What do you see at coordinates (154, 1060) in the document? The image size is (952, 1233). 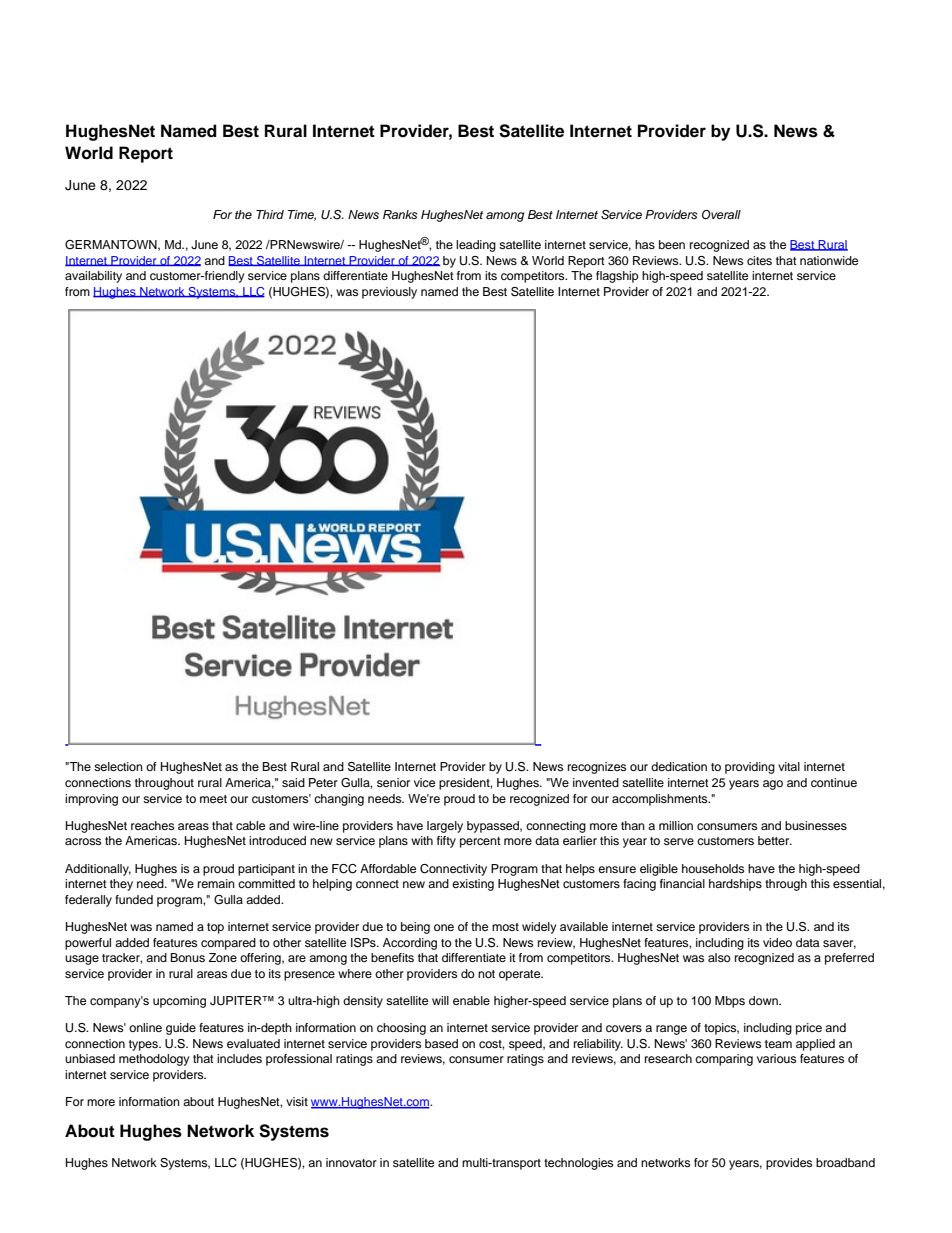 I see `methodology` at bounding box center [154, 1060].
